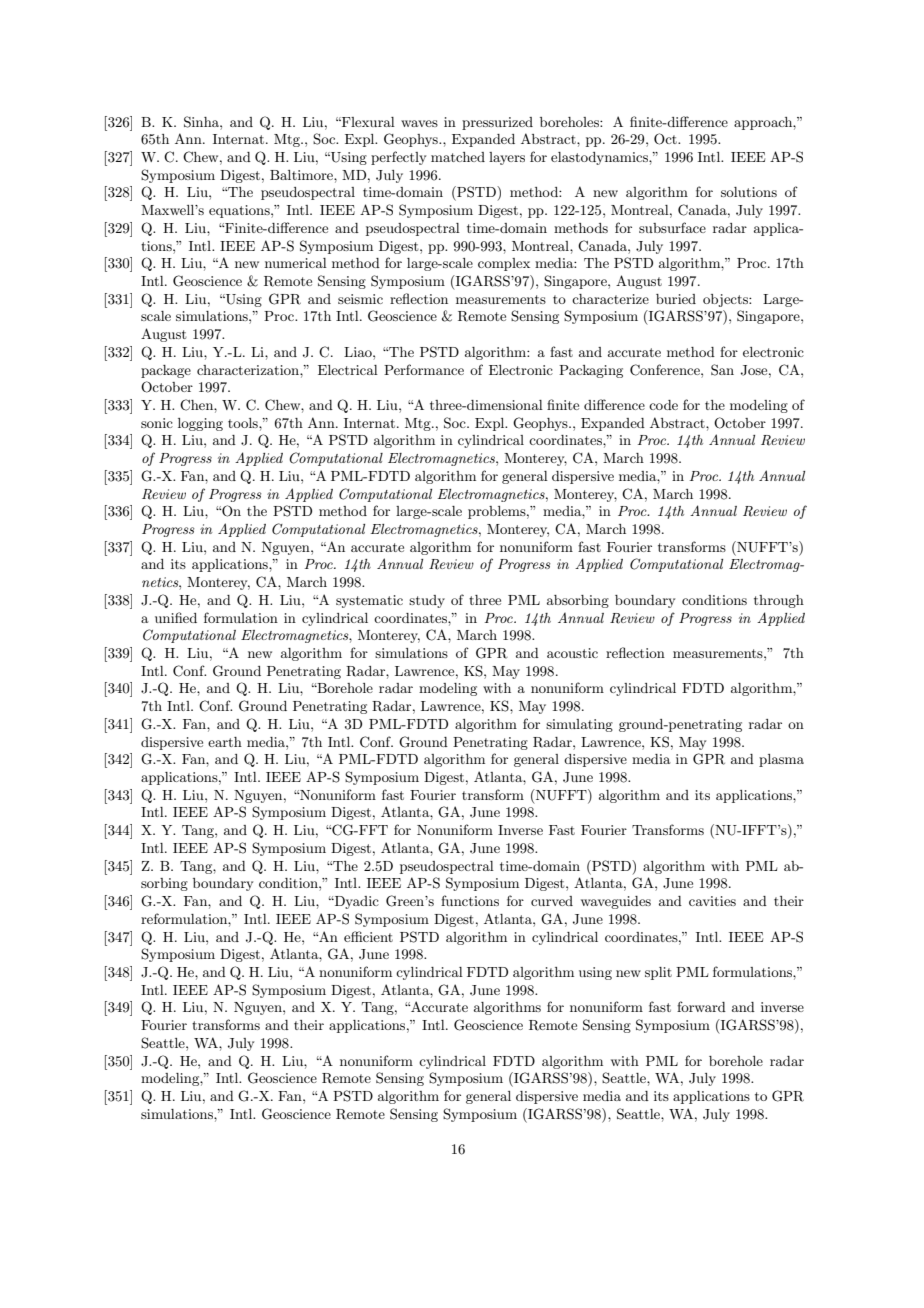 This screenshot has width=924, height=1308. What do you see at coordinates (244, 423) in the screenshot?
I see `tools` at bounding box center [244, 423].
